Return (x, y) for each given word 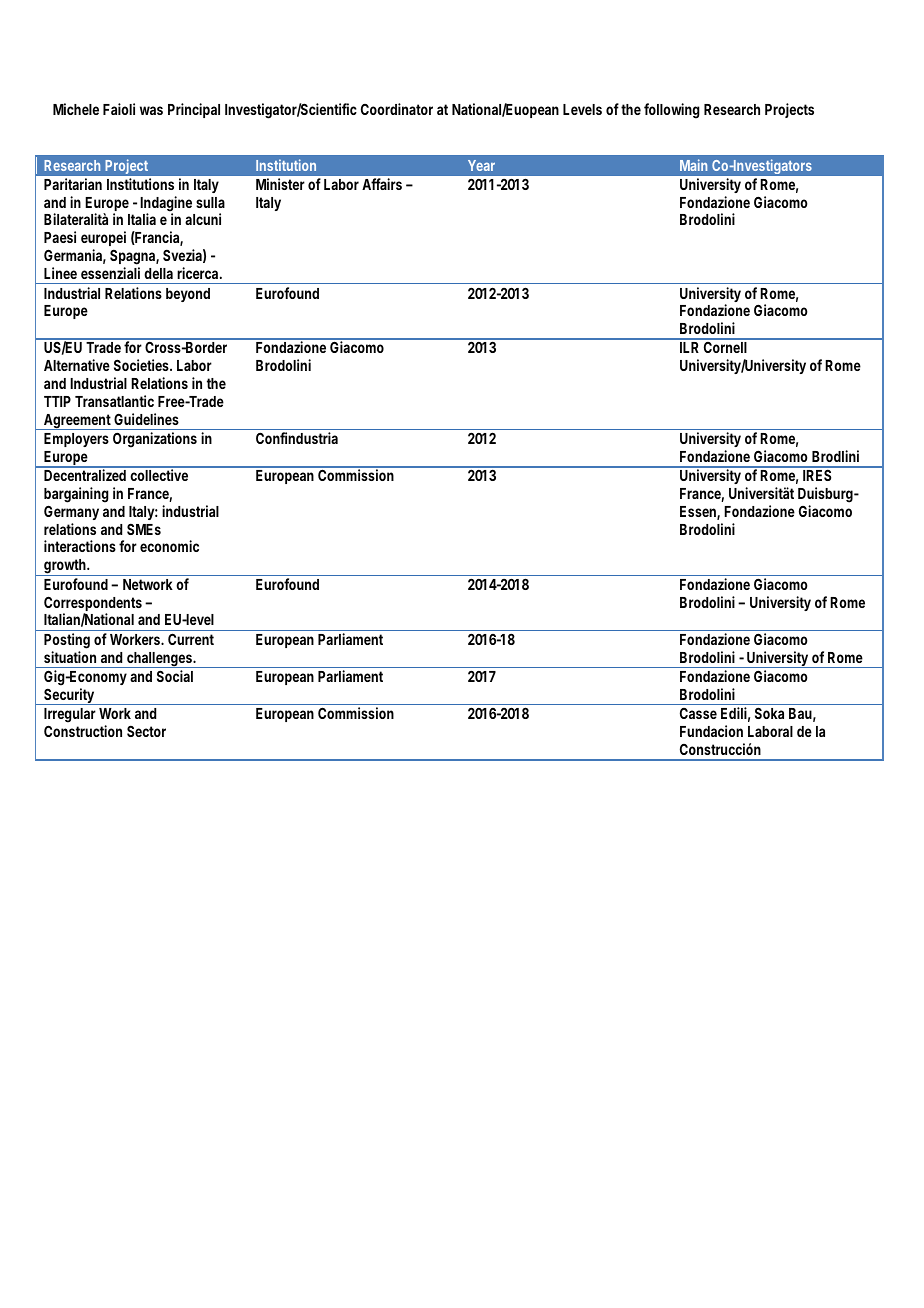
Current (191, 639)
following (672, 111)
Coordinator (397, 109)
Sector (146, 731)
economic (169, 546)
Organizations (155, 440)
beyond (188, 295)
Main (693, 165)
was (151, 110)
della (158, 273)
